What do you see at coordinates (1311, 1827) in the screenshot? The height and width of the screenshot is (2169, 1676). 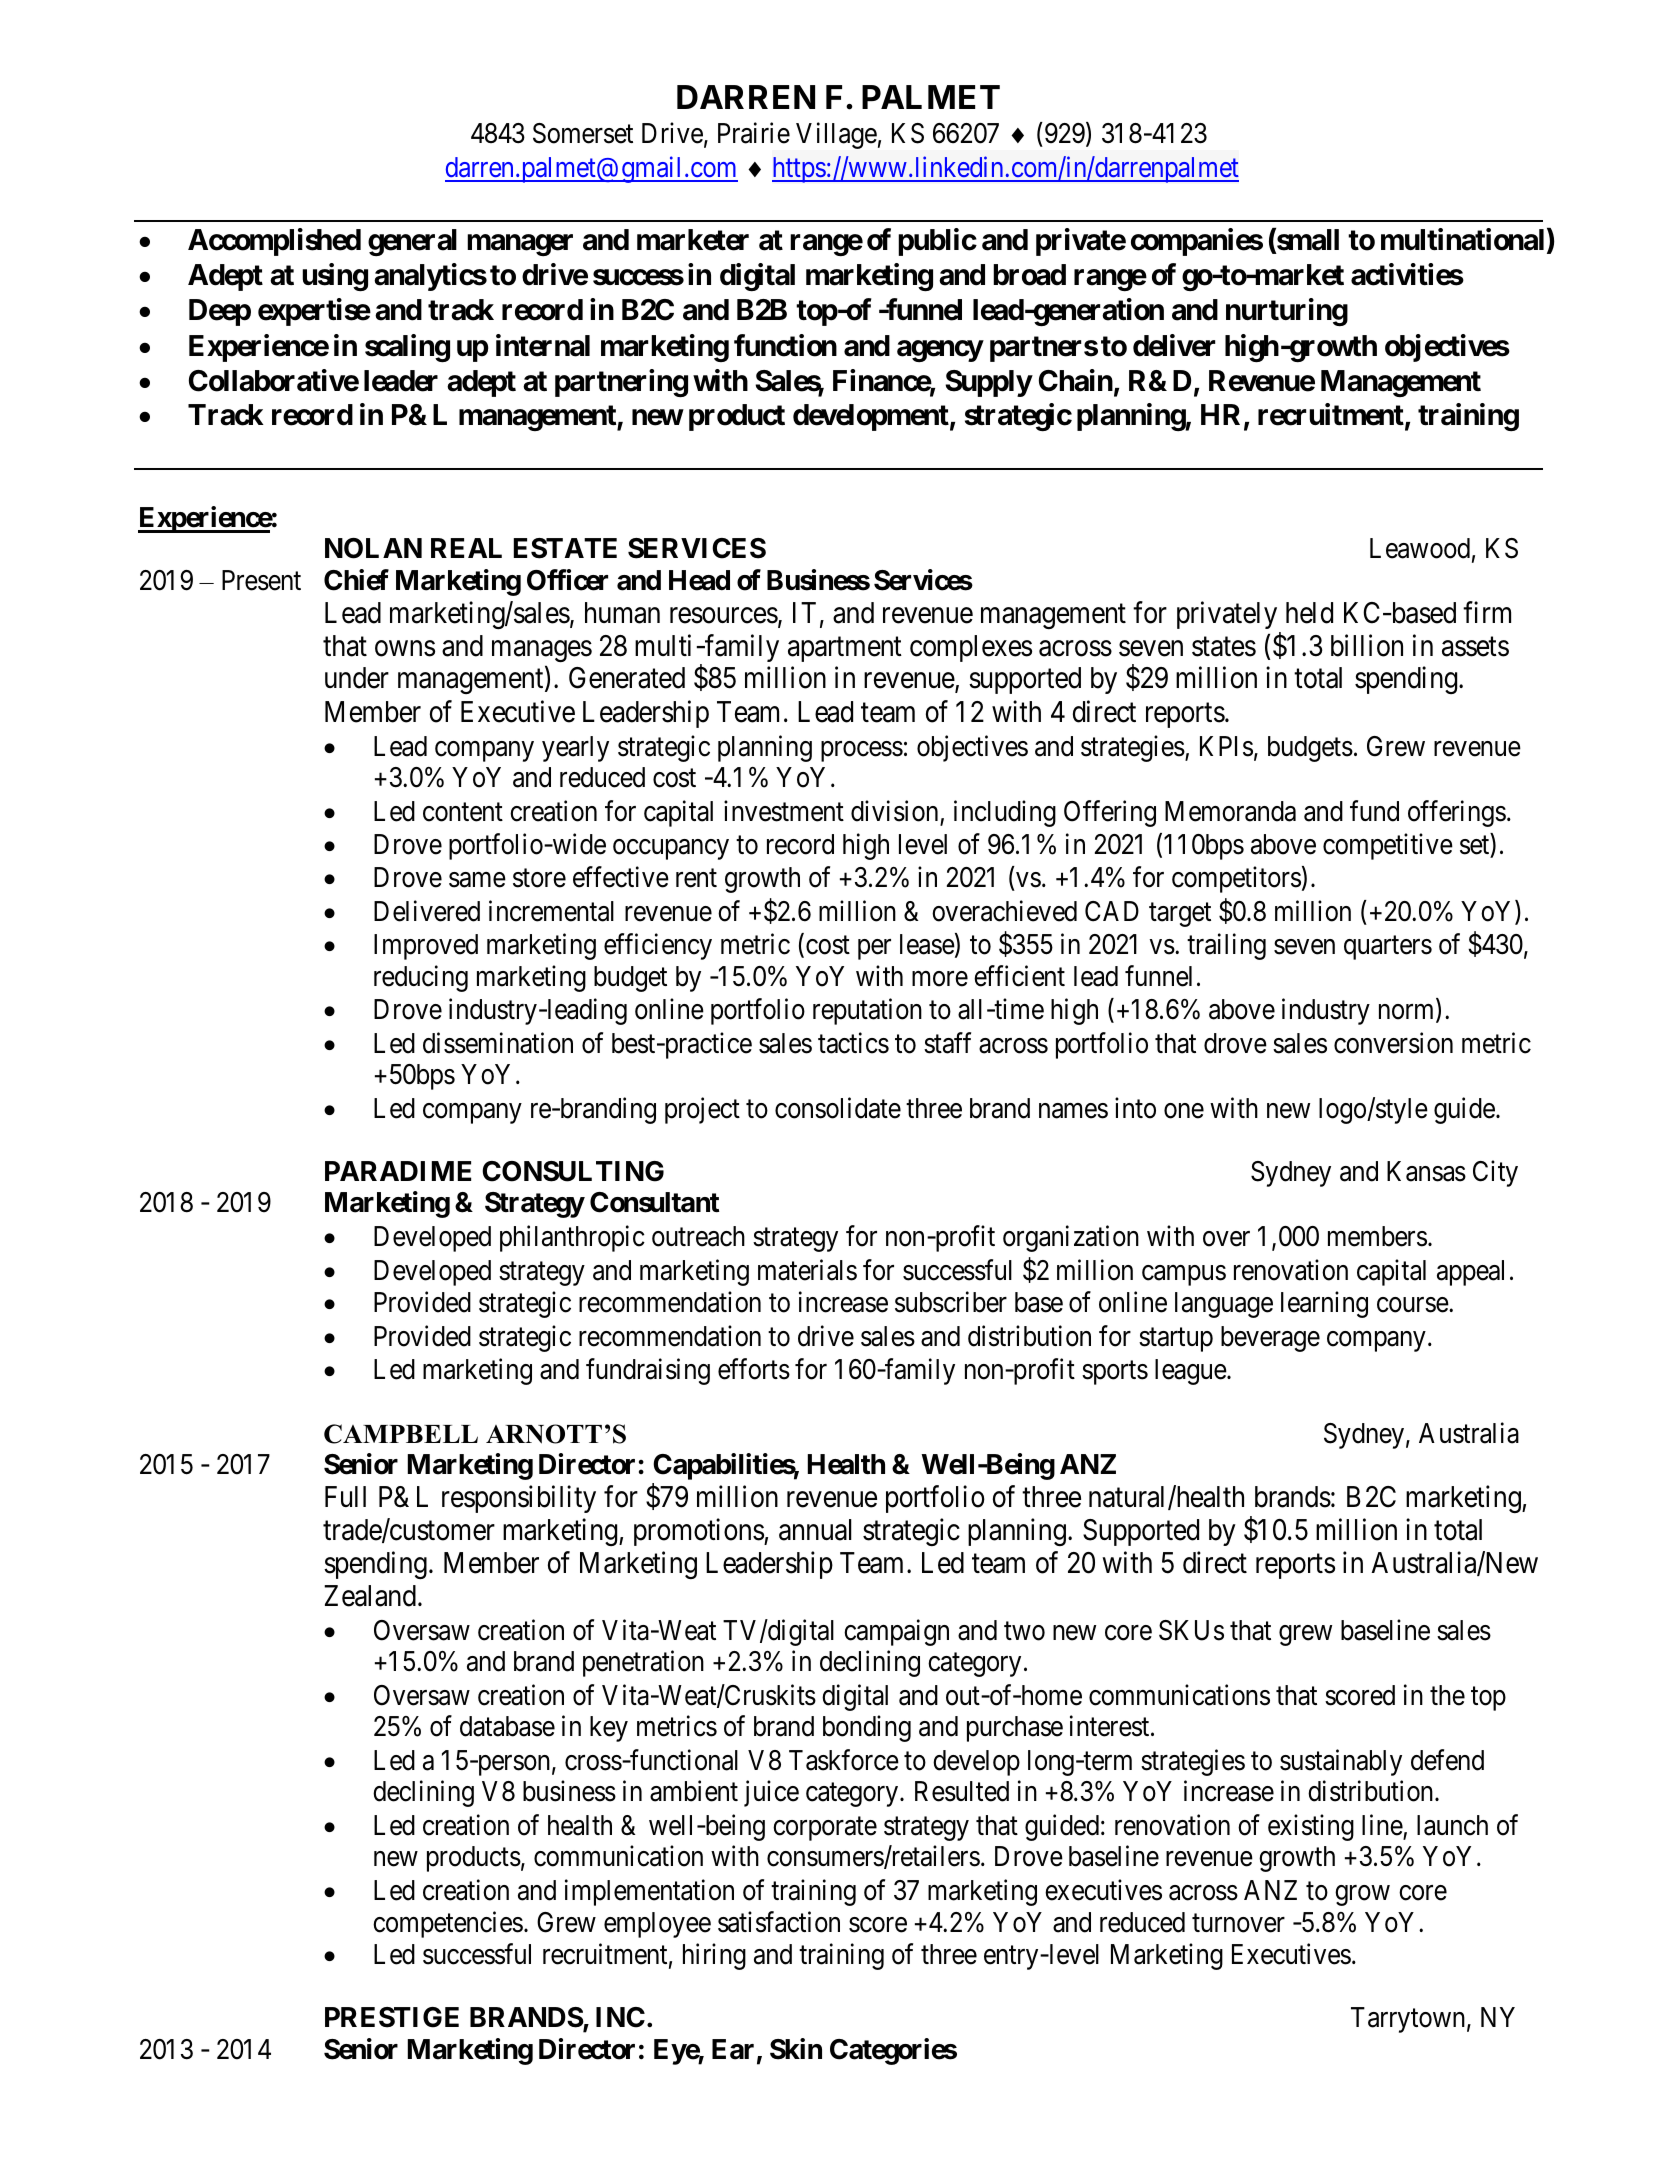 I see `existing` at bounding box center [1311, 1827].
